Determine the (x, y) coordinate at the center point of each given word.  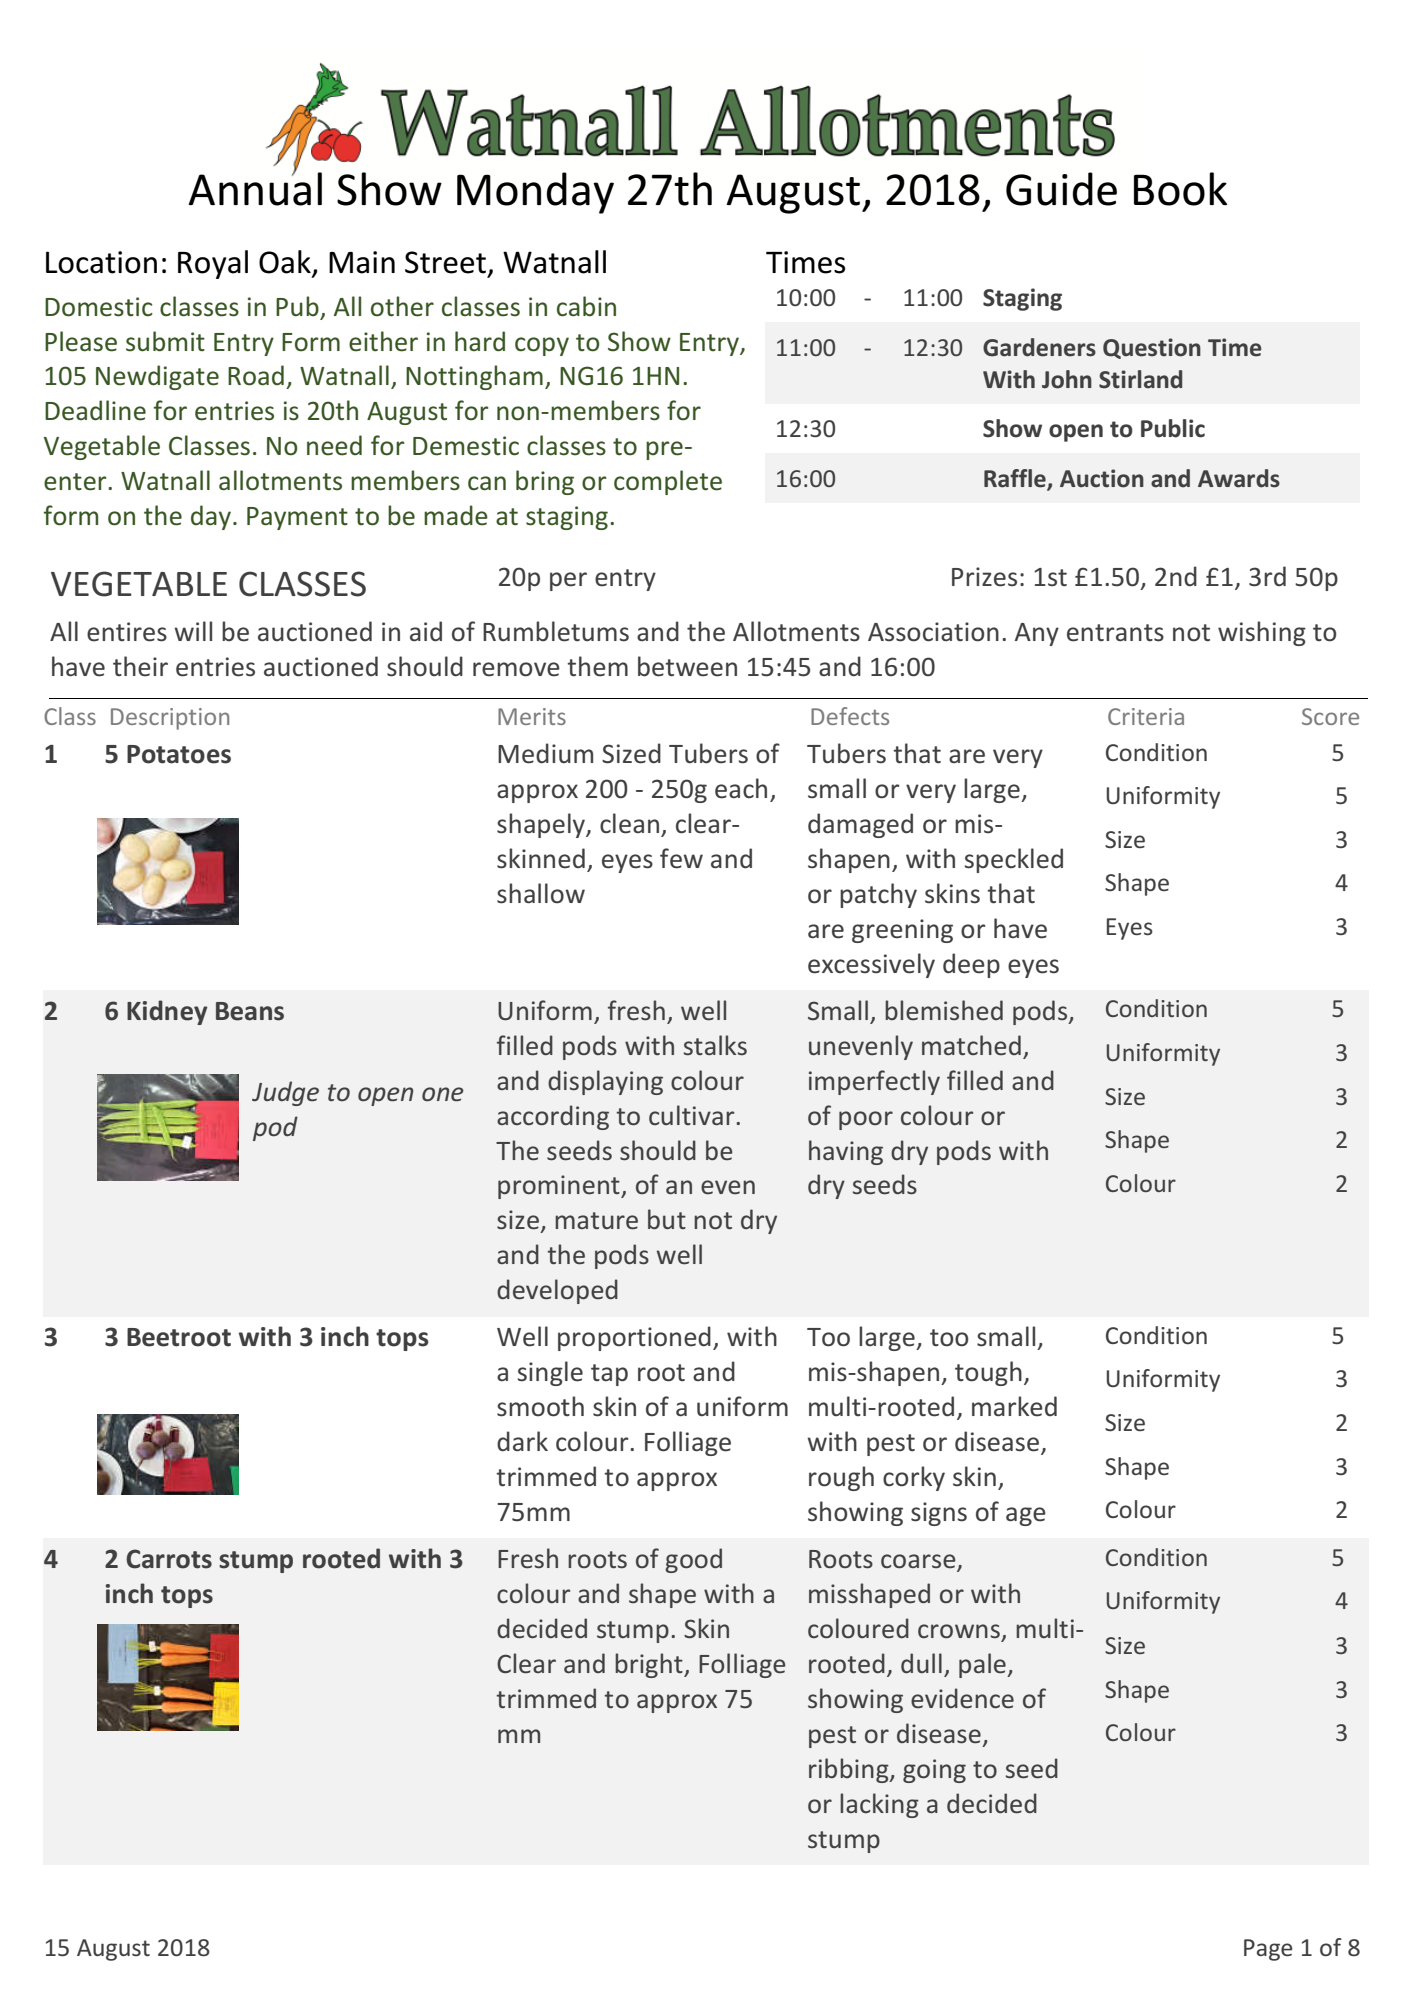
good (693, 1560)
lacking (879, 1805)
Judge (285, 1093)
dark (522, 1441)
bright (650, 1665)
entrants (1115, 633)
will (193, 631)
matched (971, 1045)
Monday (535, 193)
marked (1014, 1406)
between (687, 666)
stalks (715, 1045)
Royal (213, 264)
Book (1180, 189)
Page (1268, 1950)
